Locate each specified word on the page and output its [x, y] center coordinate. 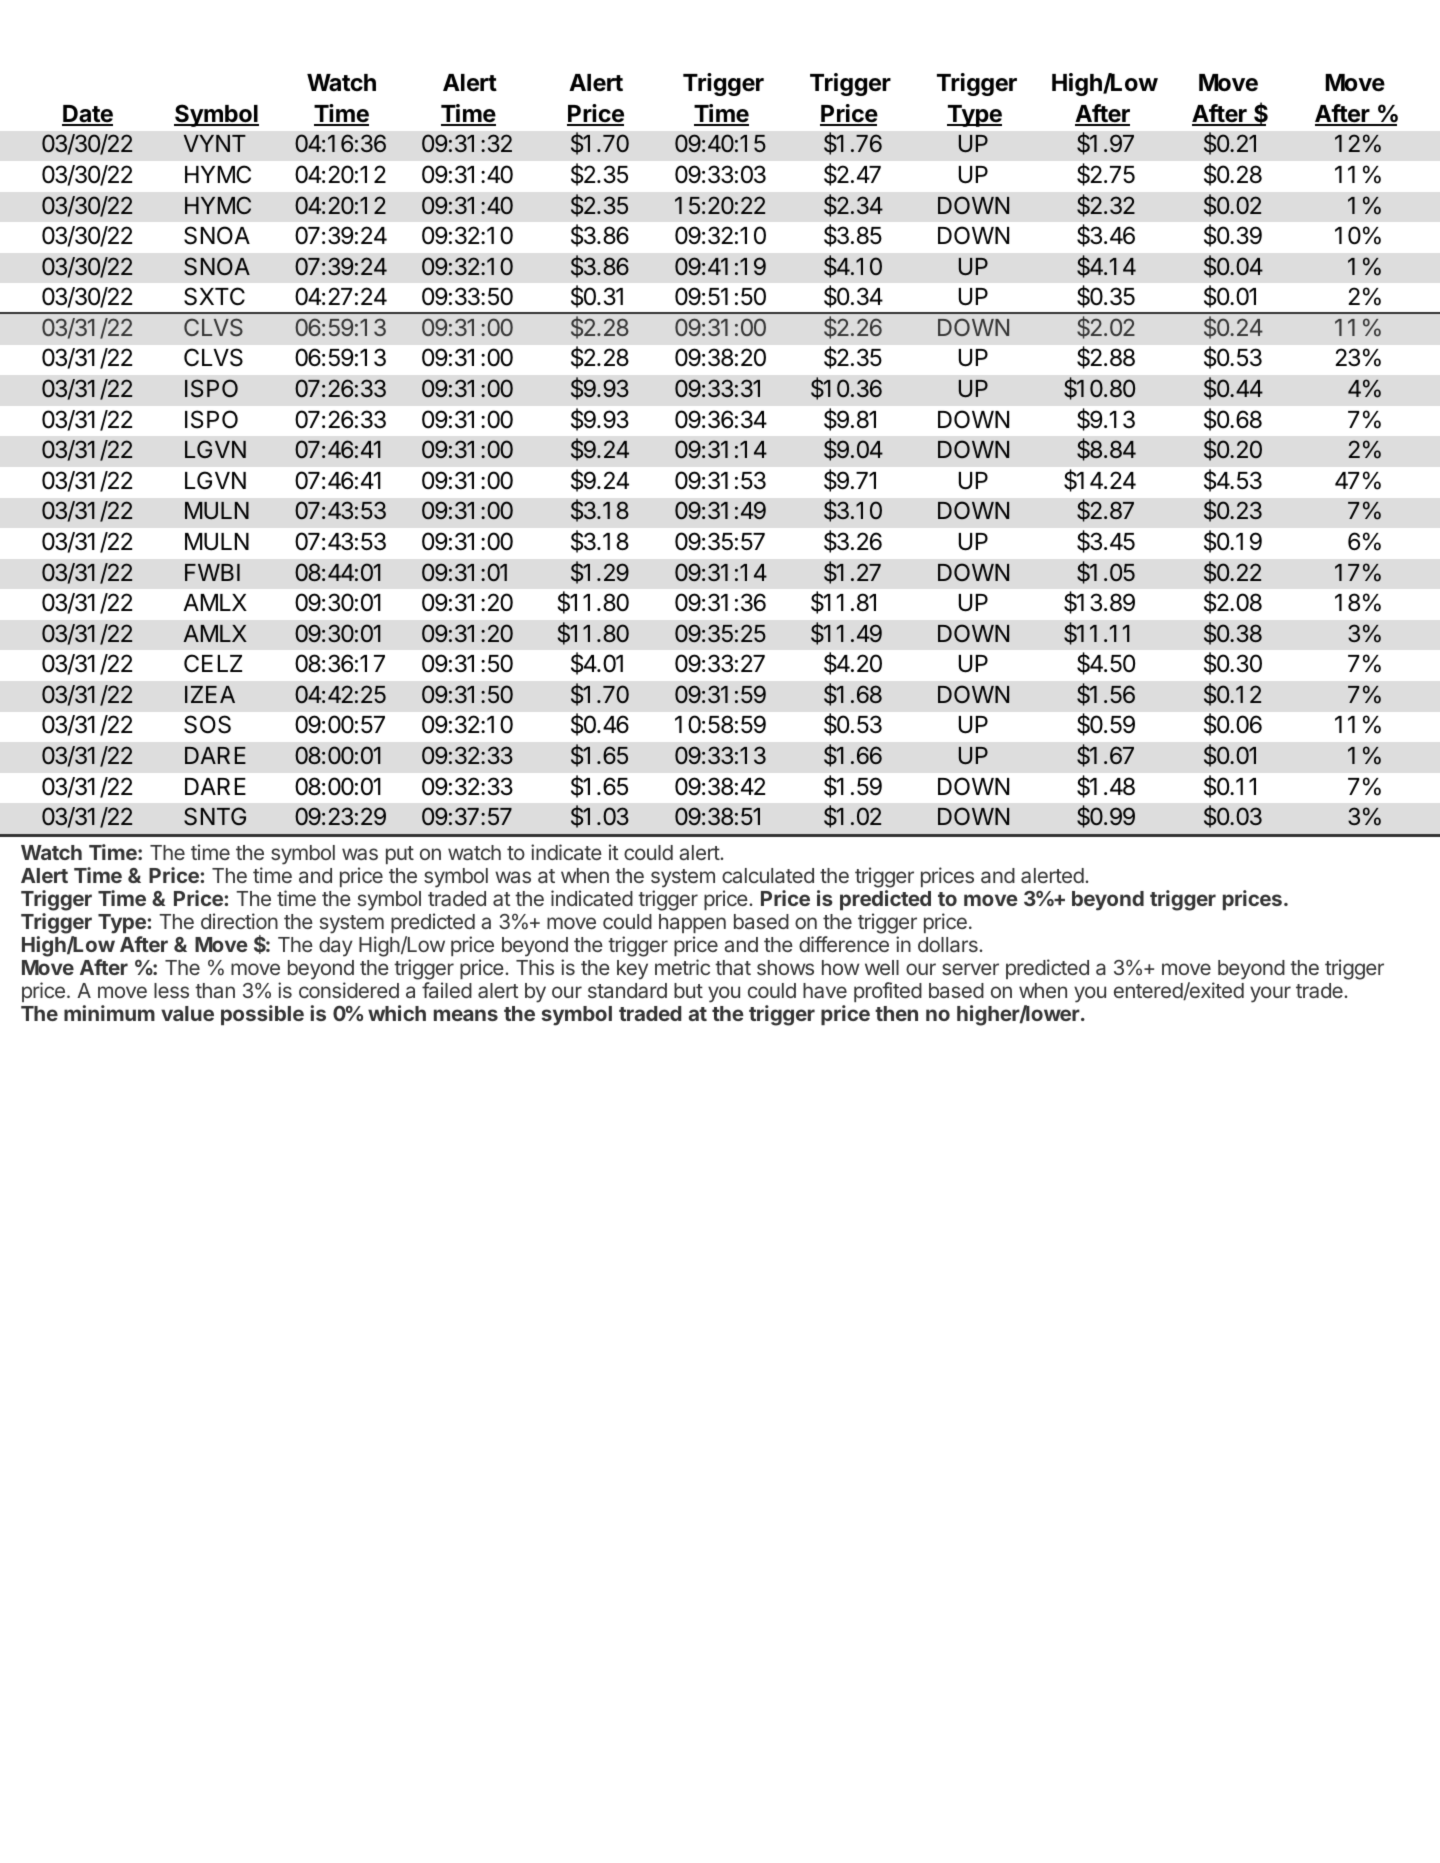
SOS [207, 724]
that [733, 967]
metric [682, 967]
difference [844, 944]
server [970, 969]
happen [692, 923]
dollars [949, 944]
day [336, 947]
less [171, 990]
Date [87, 115]
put [400, 855]
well [882, 967]
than [215, 990]
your [1270, 994]
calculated [768, 875]
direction [239, 921]
